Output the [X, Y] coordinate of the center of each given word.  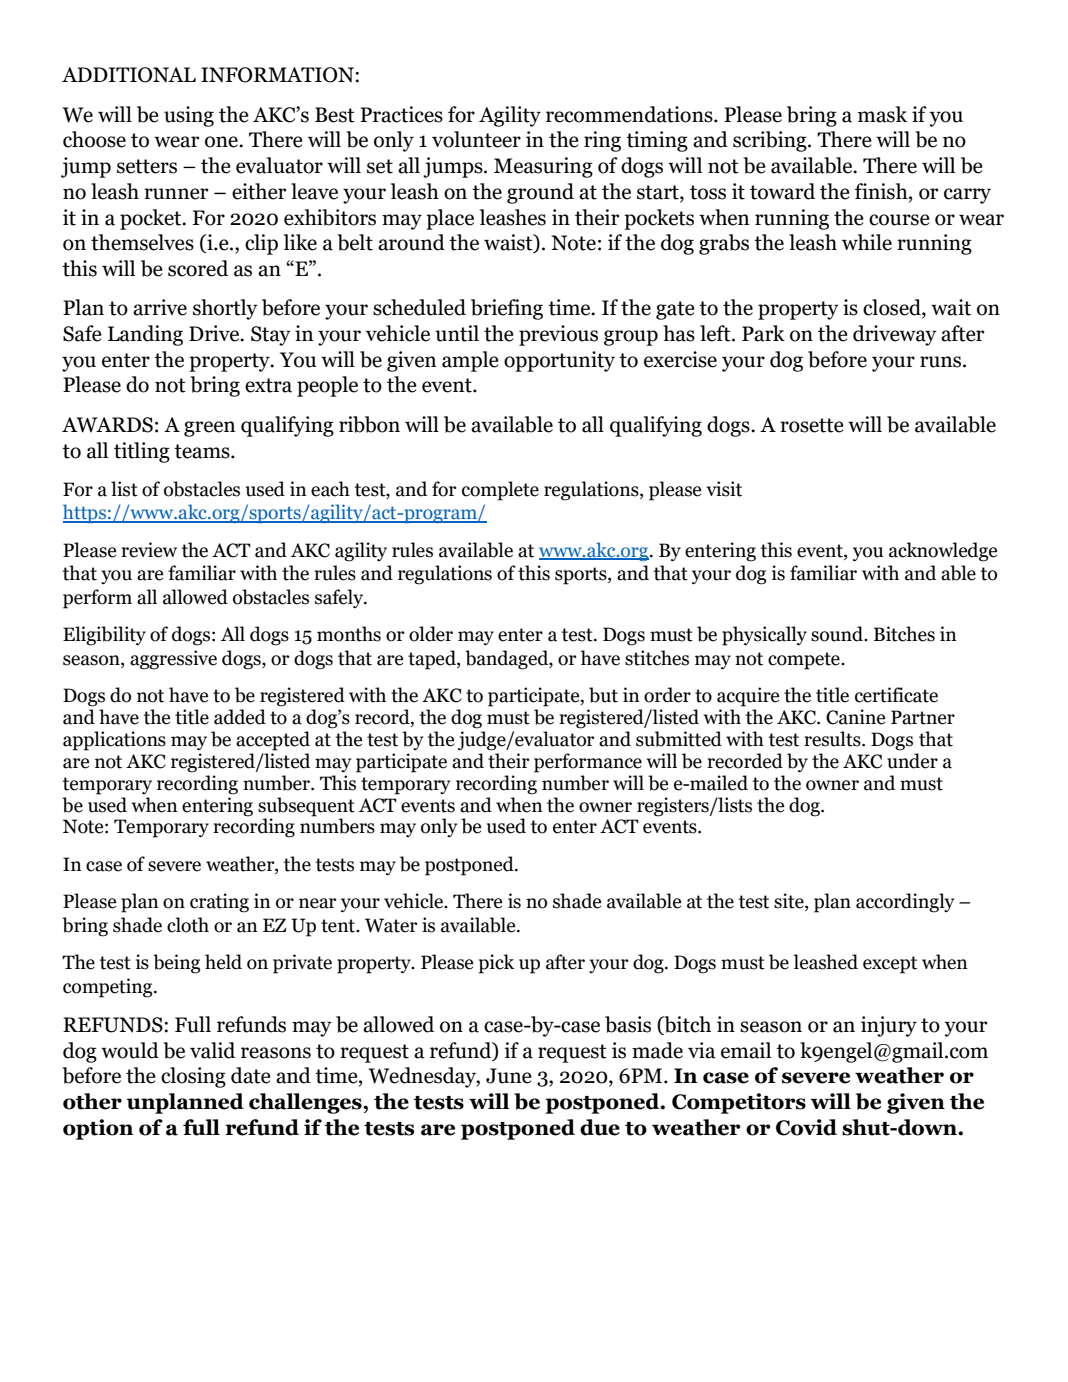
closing [193, 1077]
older [431, 634]
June [509, 1076]
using [189, 116]
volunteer [476, 139]
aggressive [173, 660]
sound [838, 634]
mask [882, 114]
